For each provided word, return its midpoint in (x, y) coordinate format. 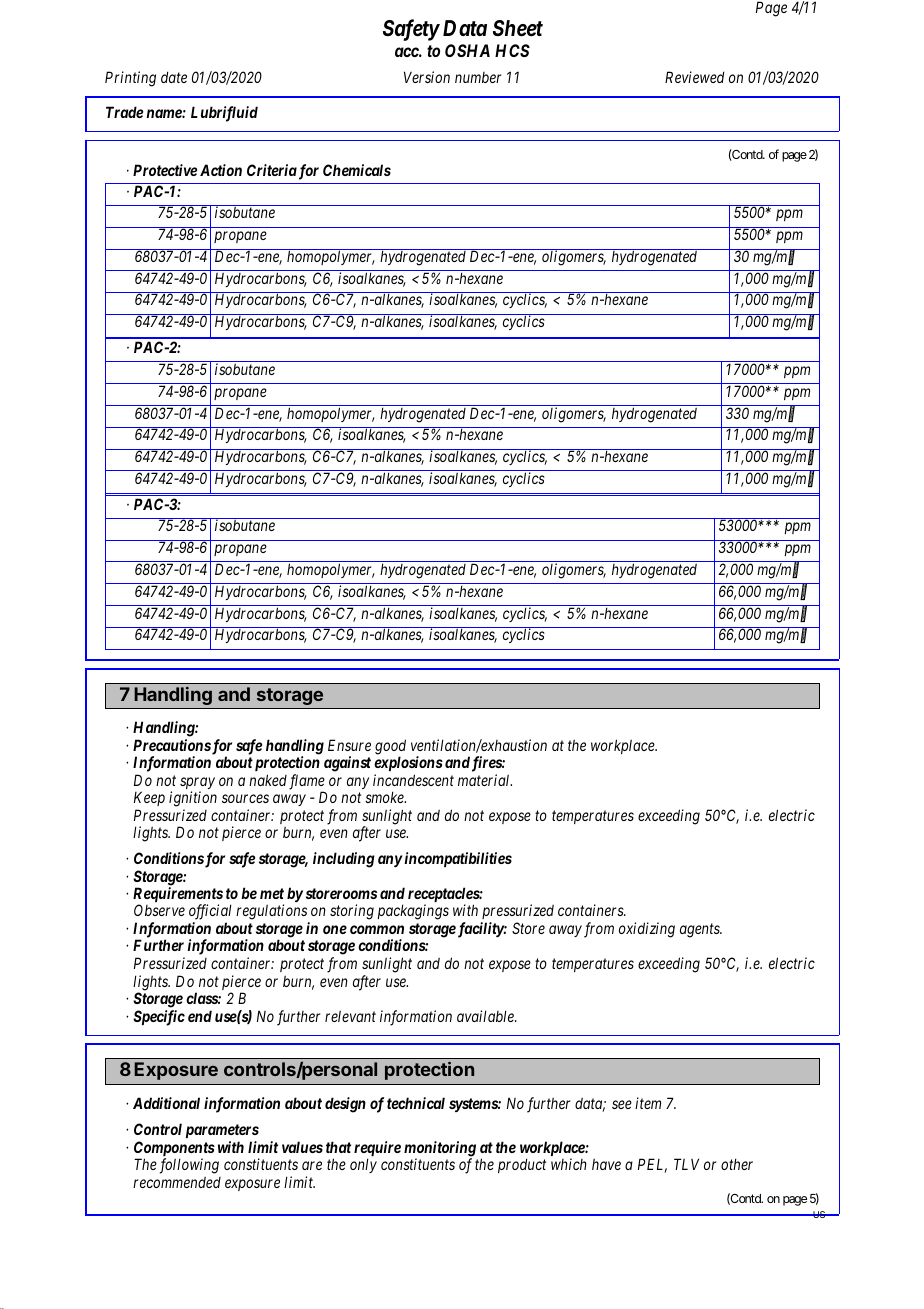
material (485, 780)
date (174, 77)
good (390, 748)
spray (197, 784)
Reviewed (694, 77)
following (189, 1166)
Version (427, 77)
